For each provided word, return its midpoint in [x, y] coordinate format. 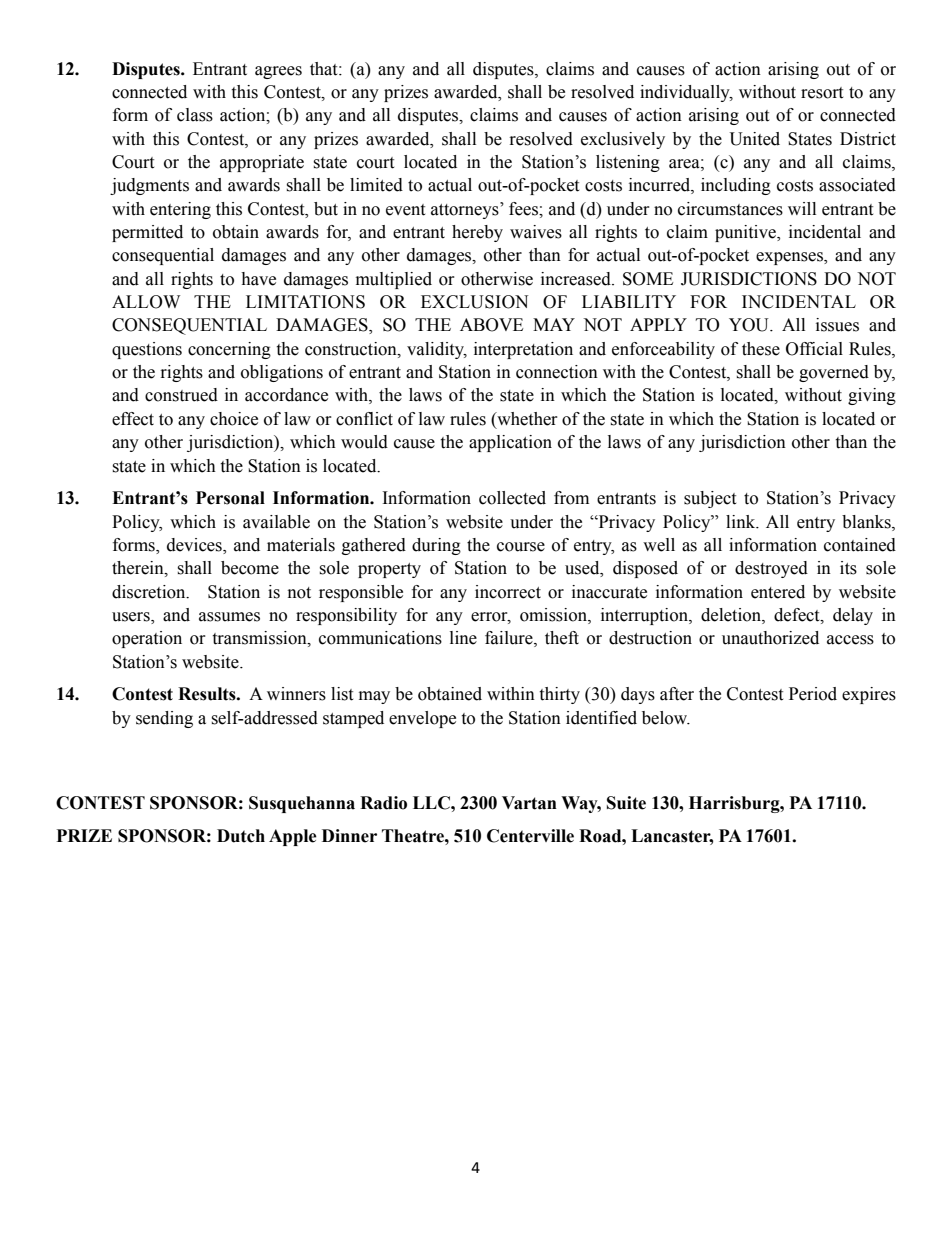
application [510, 443]
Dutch [241, 836]
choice [234, 419]
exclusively [623, 140]
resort [822, 93]
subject [710, 499]
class [195, 115]
